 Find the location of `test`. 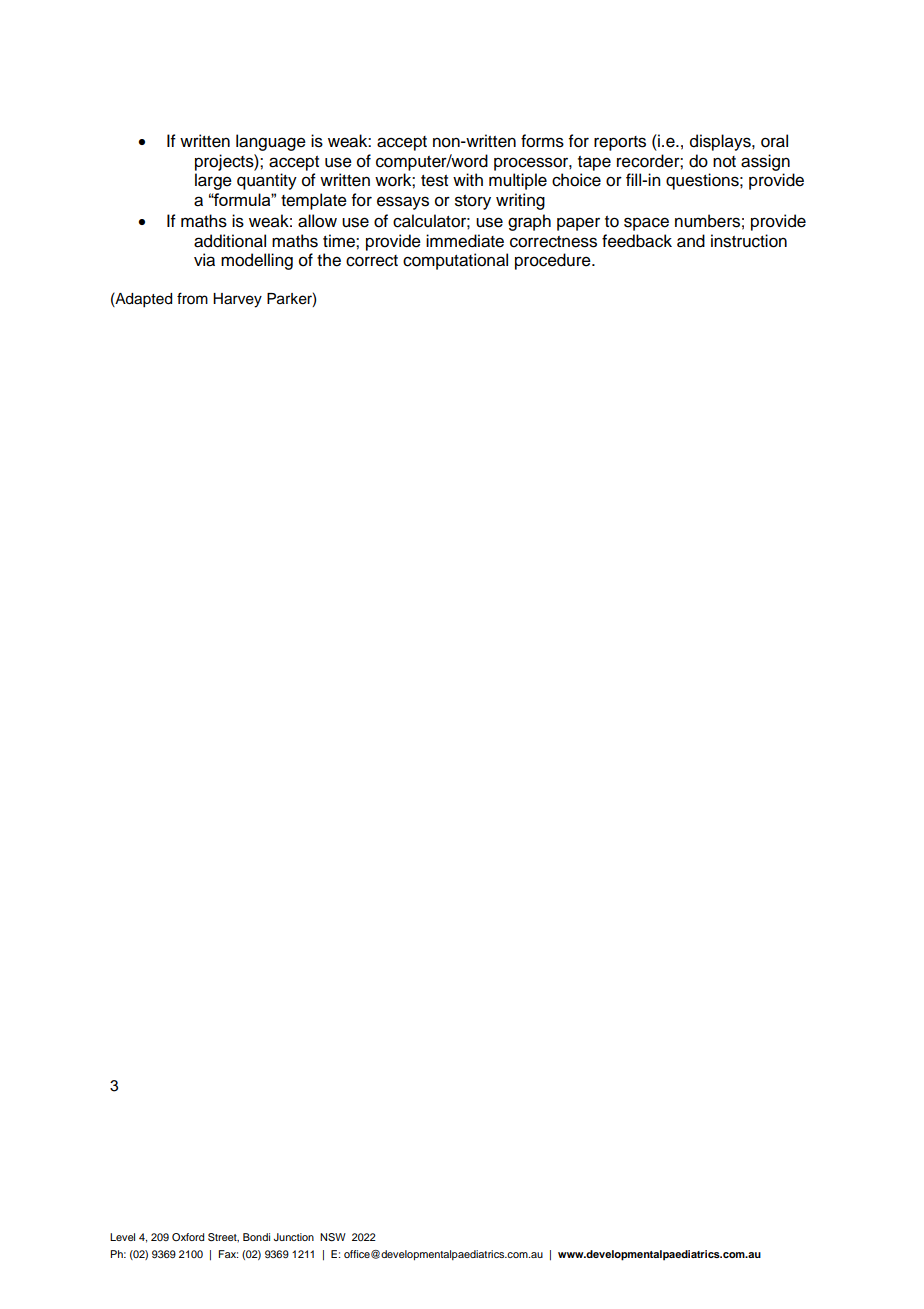

test is located at coordinates (434, 181).
